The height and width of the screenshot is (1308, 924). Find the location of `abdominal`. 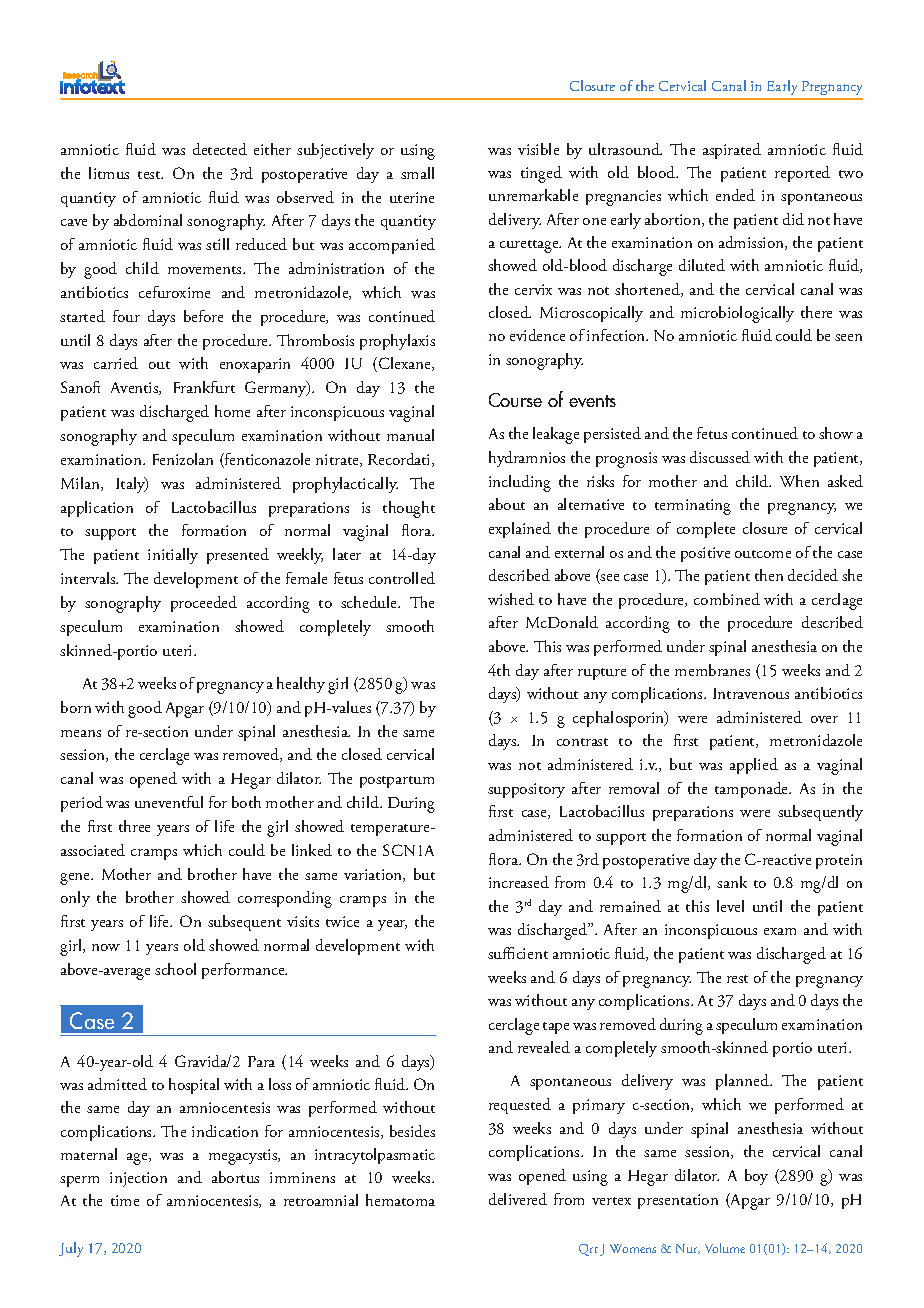

abdominal is located at coordinates (148, 220).
